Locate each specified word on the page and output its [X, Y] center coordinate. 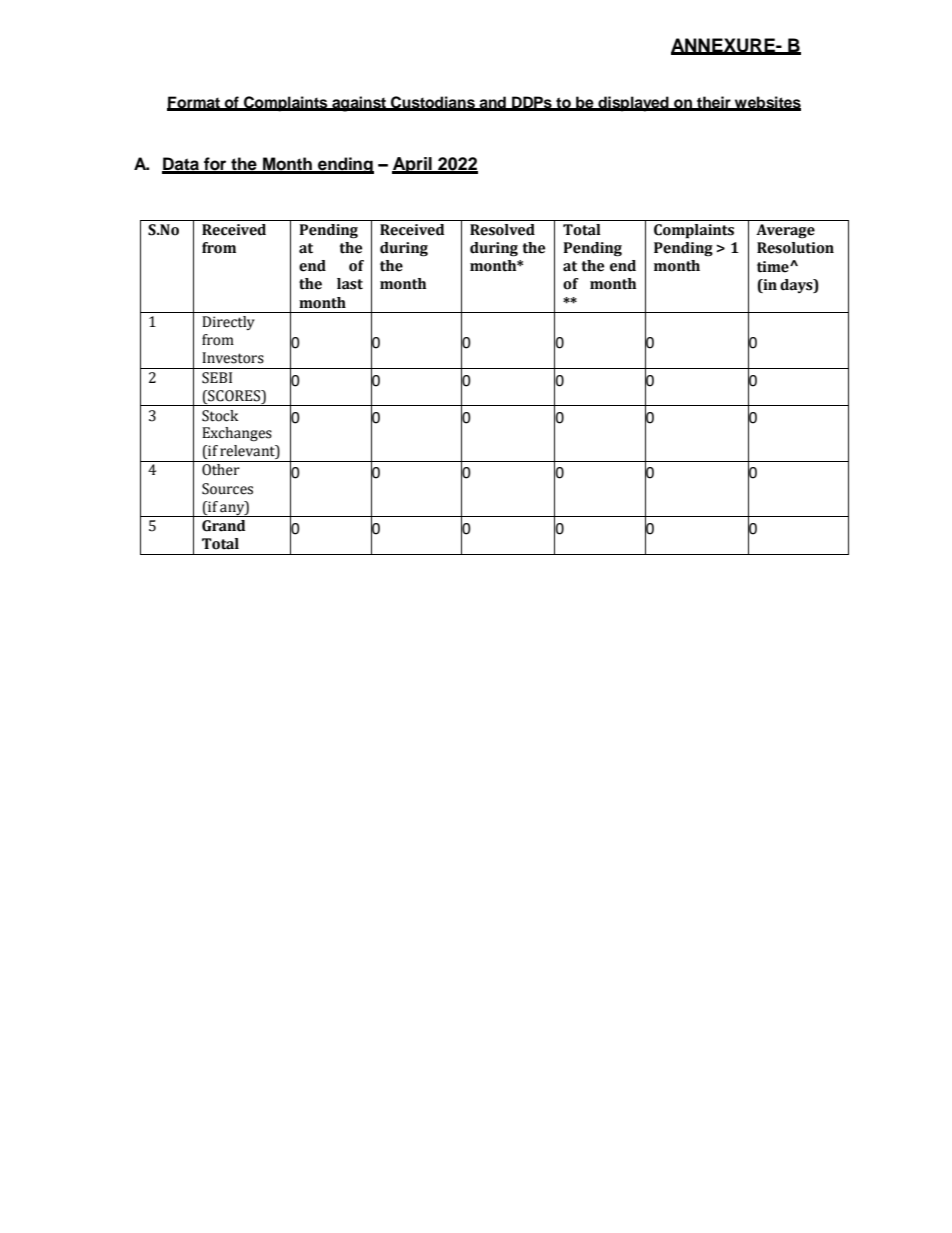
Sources [227, 489]
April [413, 165]
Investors [233, 358]
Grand [223, 526]
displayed [633, 104]
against [359, 104]
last [350, 284]
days [797, 286]
